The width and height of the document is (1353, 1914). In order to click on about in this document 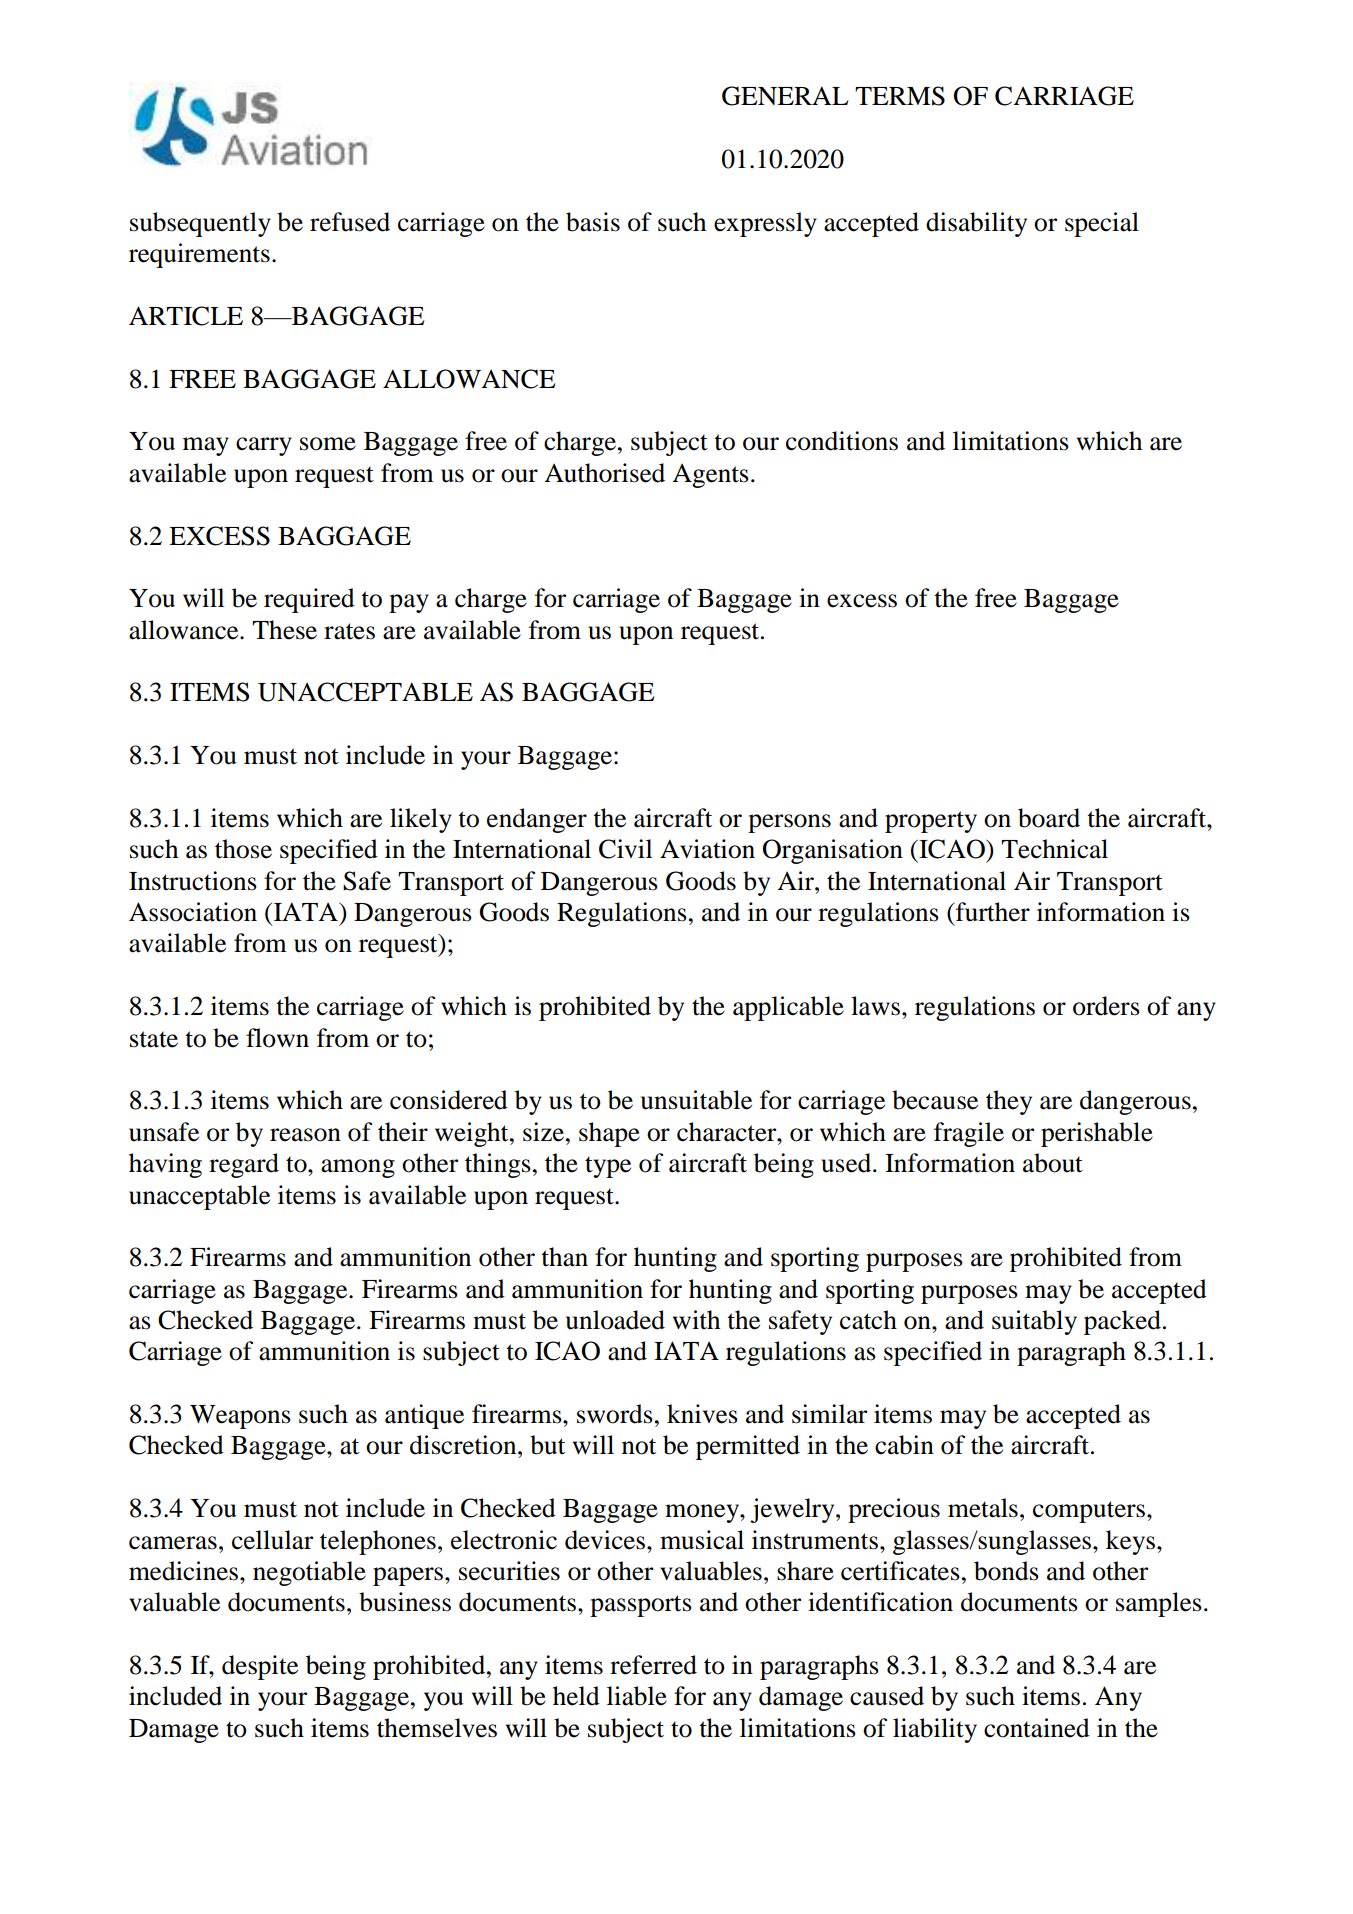, I will do `click(1053, 1163)`.
